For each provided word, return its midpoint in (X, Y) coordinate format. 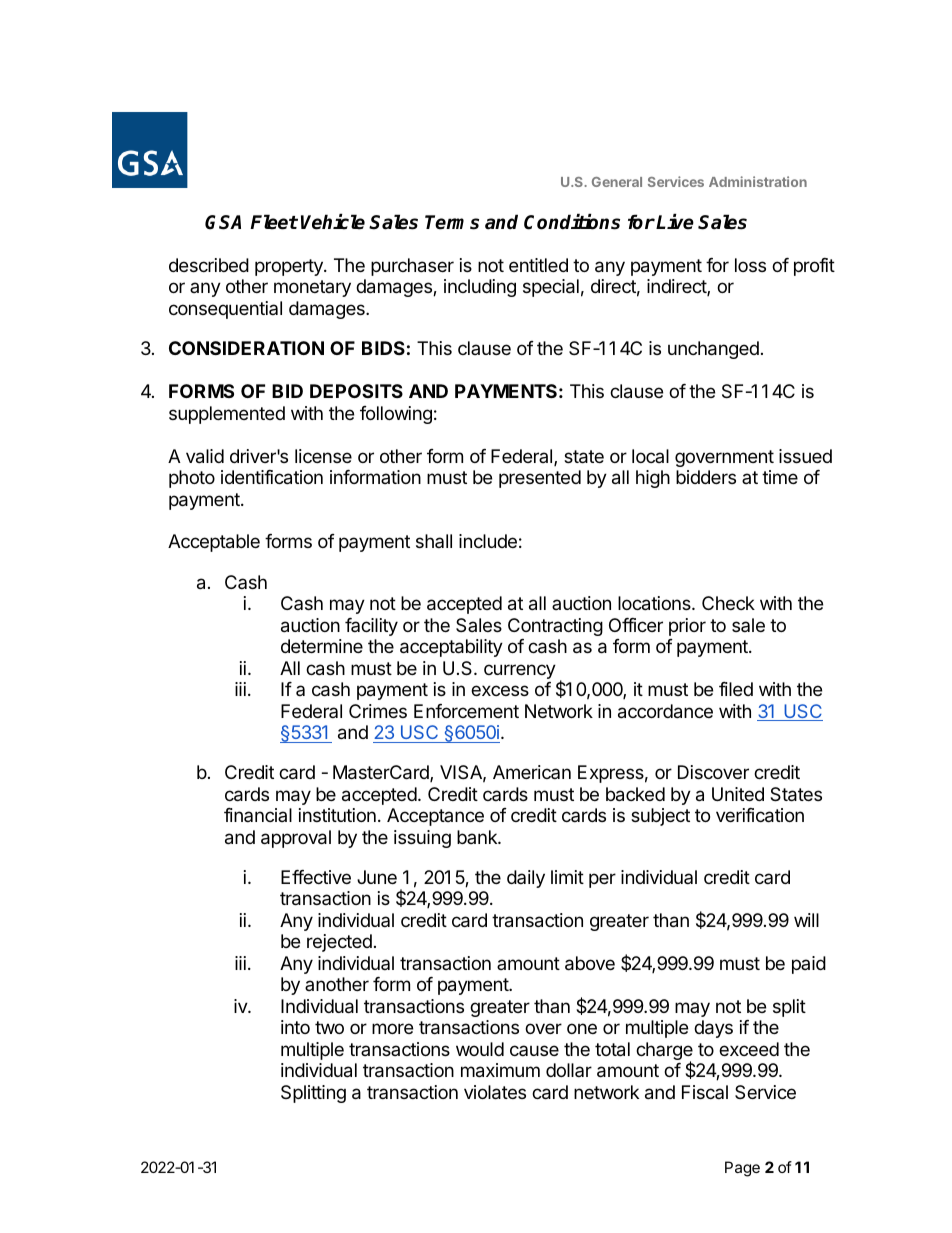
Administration (758, 181)
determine (322, 646)
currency (520, 671)
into (295, 1027)
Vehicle (333, 222)
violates (495, 1092)
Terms (452, 222)
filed (736, 689)
